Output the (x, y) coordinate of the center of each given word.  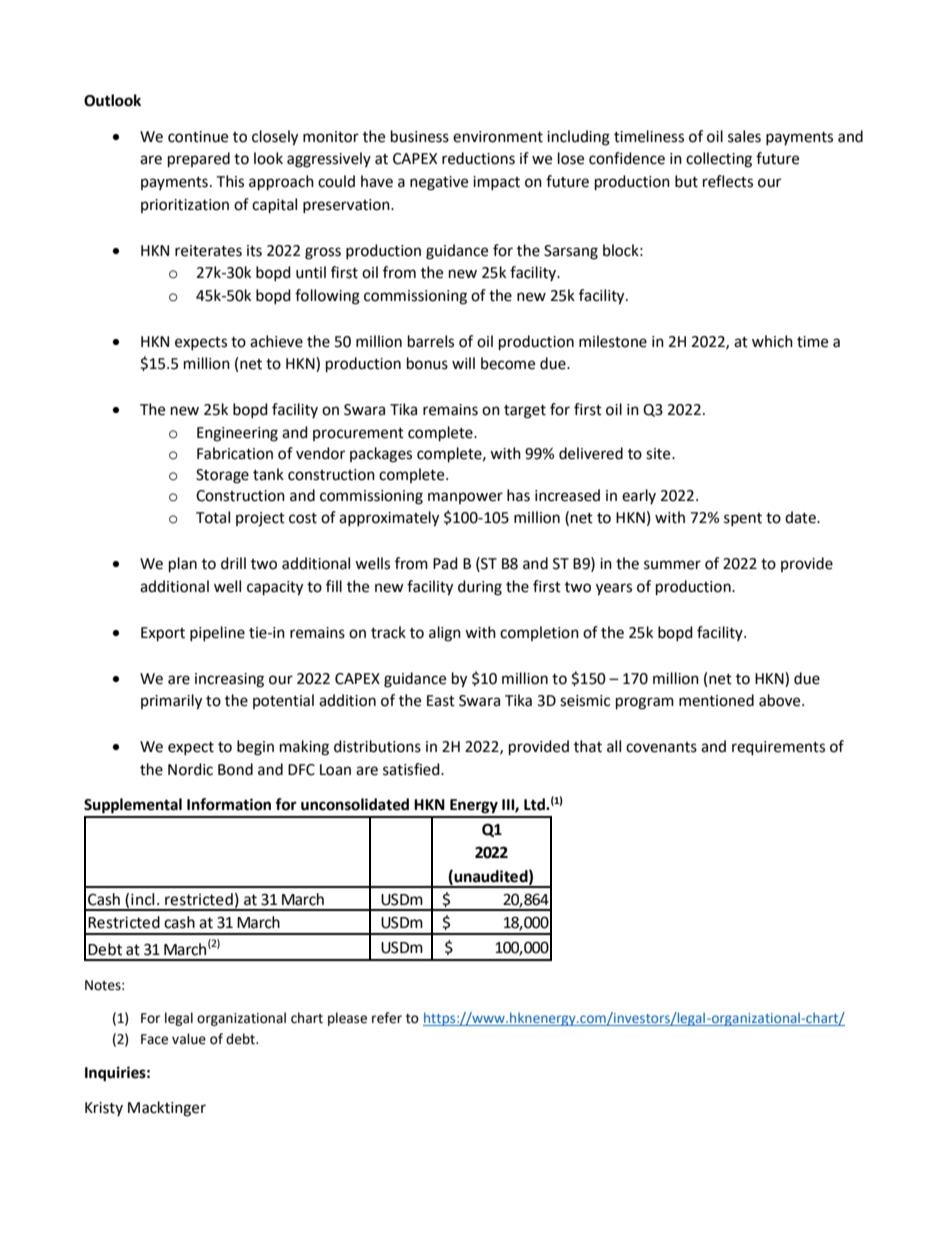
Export (163, 634)
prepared (199, 160)
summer (672, 565)
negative (439, 183)
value (189, 1039)
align (445, 634)
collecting (719, 160)
